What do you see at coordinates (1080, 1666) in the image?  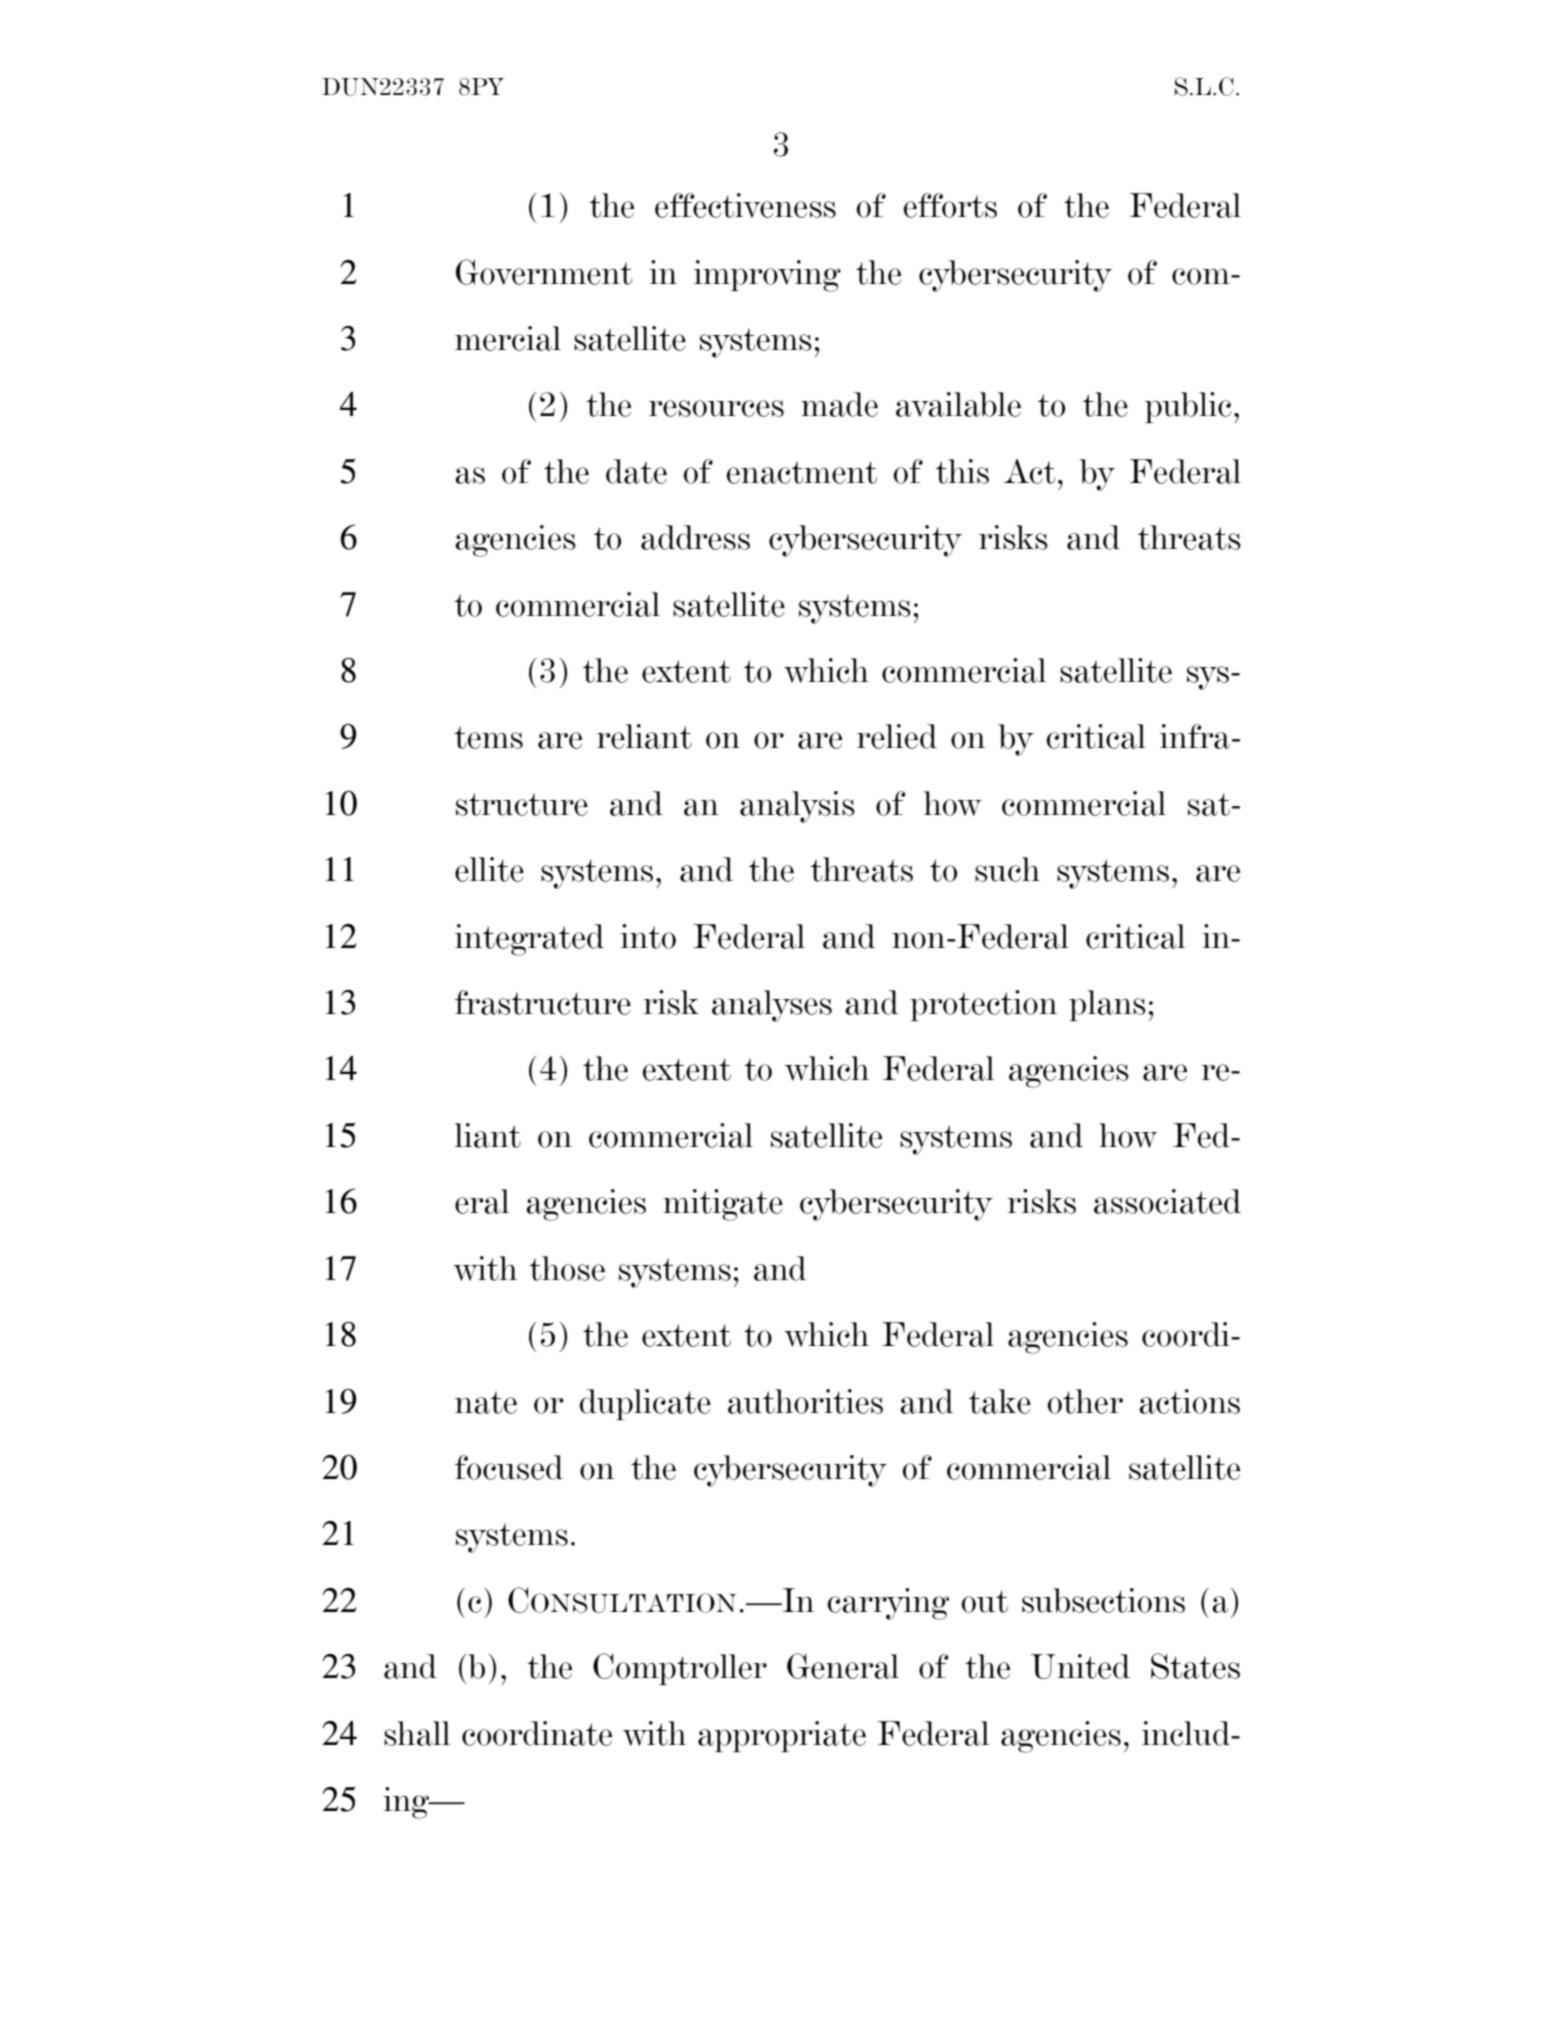 I see `United` at bounding box center [1080, 1666].
